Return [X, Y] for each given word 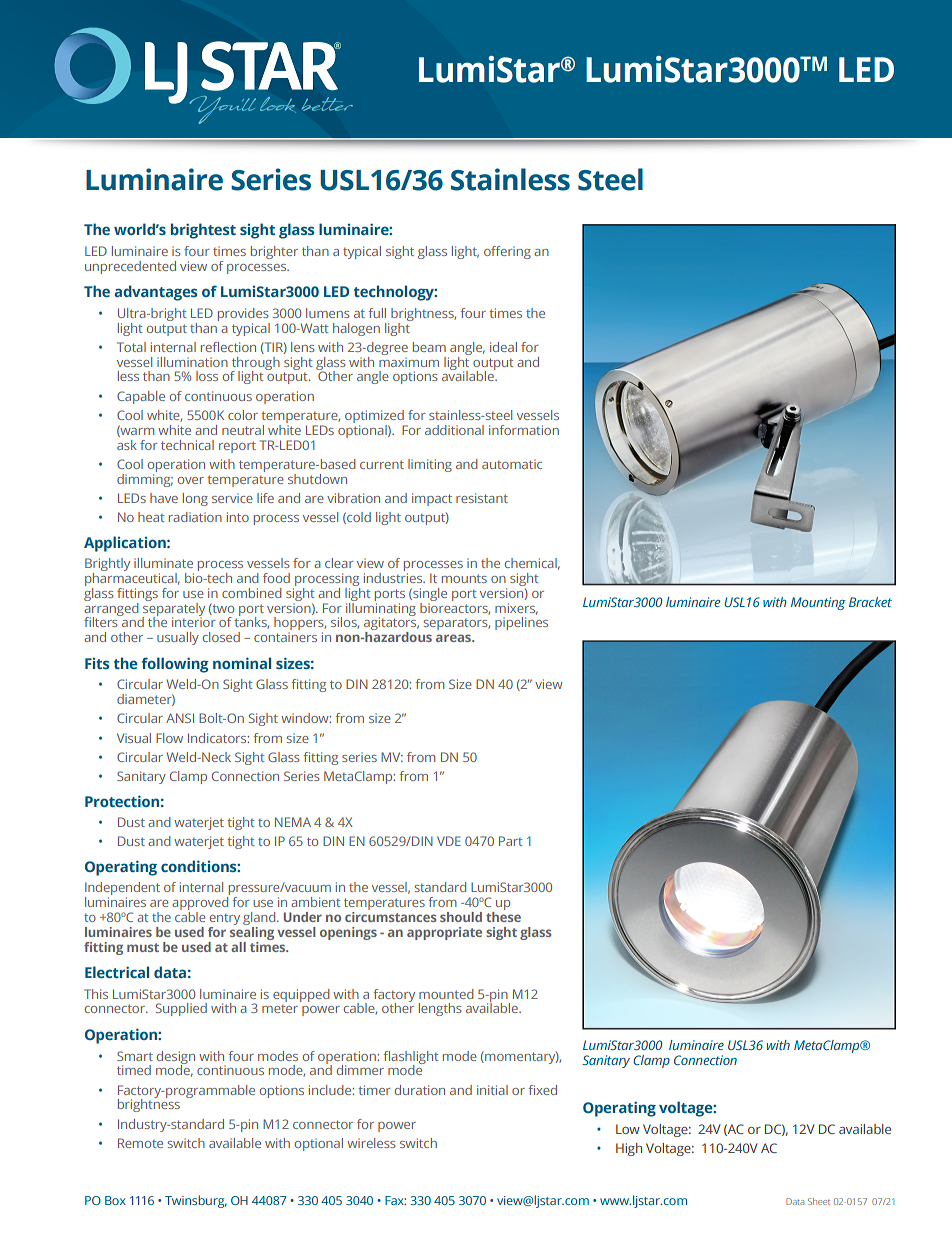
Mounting [818, 603]
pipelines [521, 623]
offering [507, 252]
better [327, 104]
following [175, 665]
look [278, 105]
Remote [140, 1143]
